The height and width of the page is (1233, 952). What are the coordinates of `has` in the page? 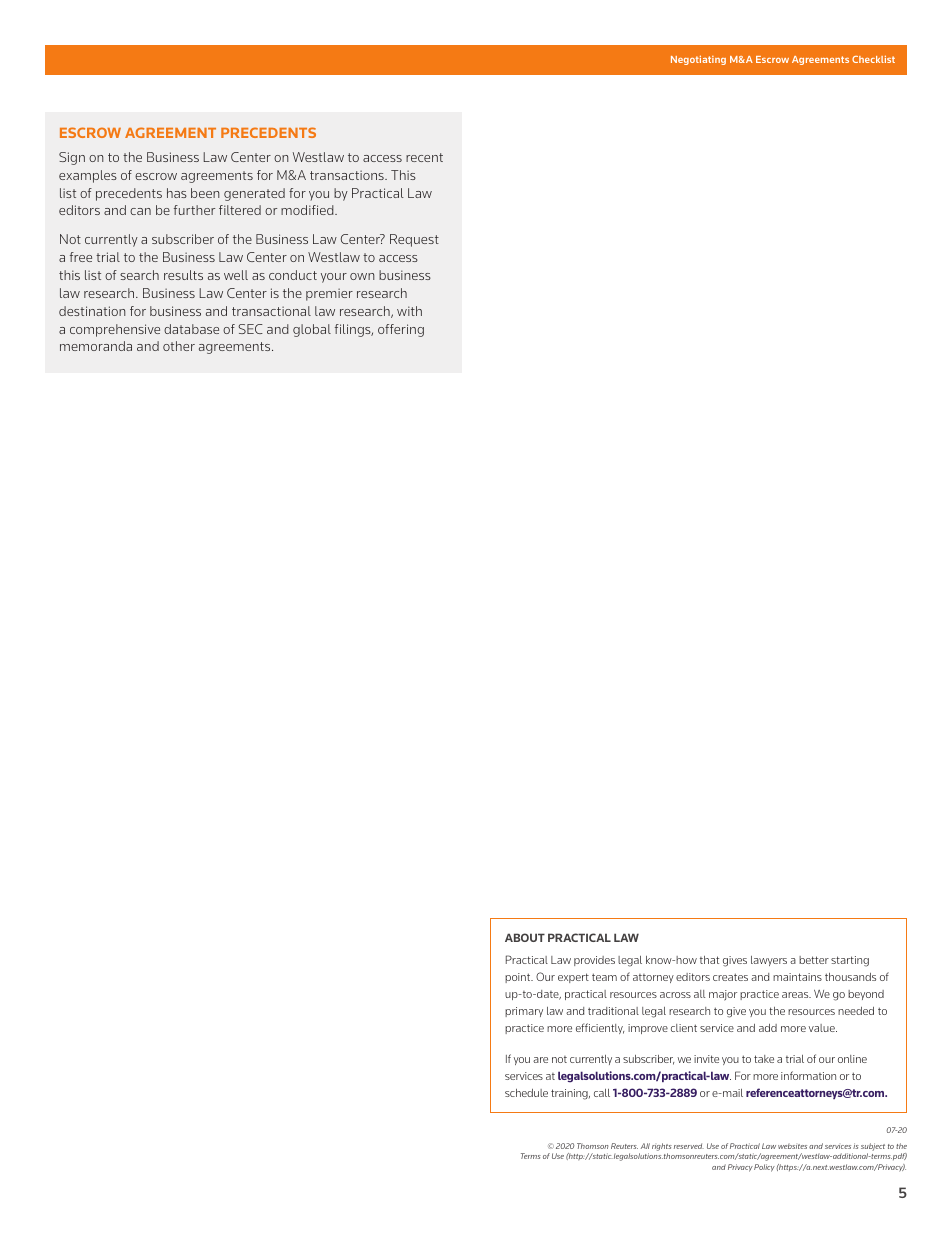 It's located at (177, 193).
